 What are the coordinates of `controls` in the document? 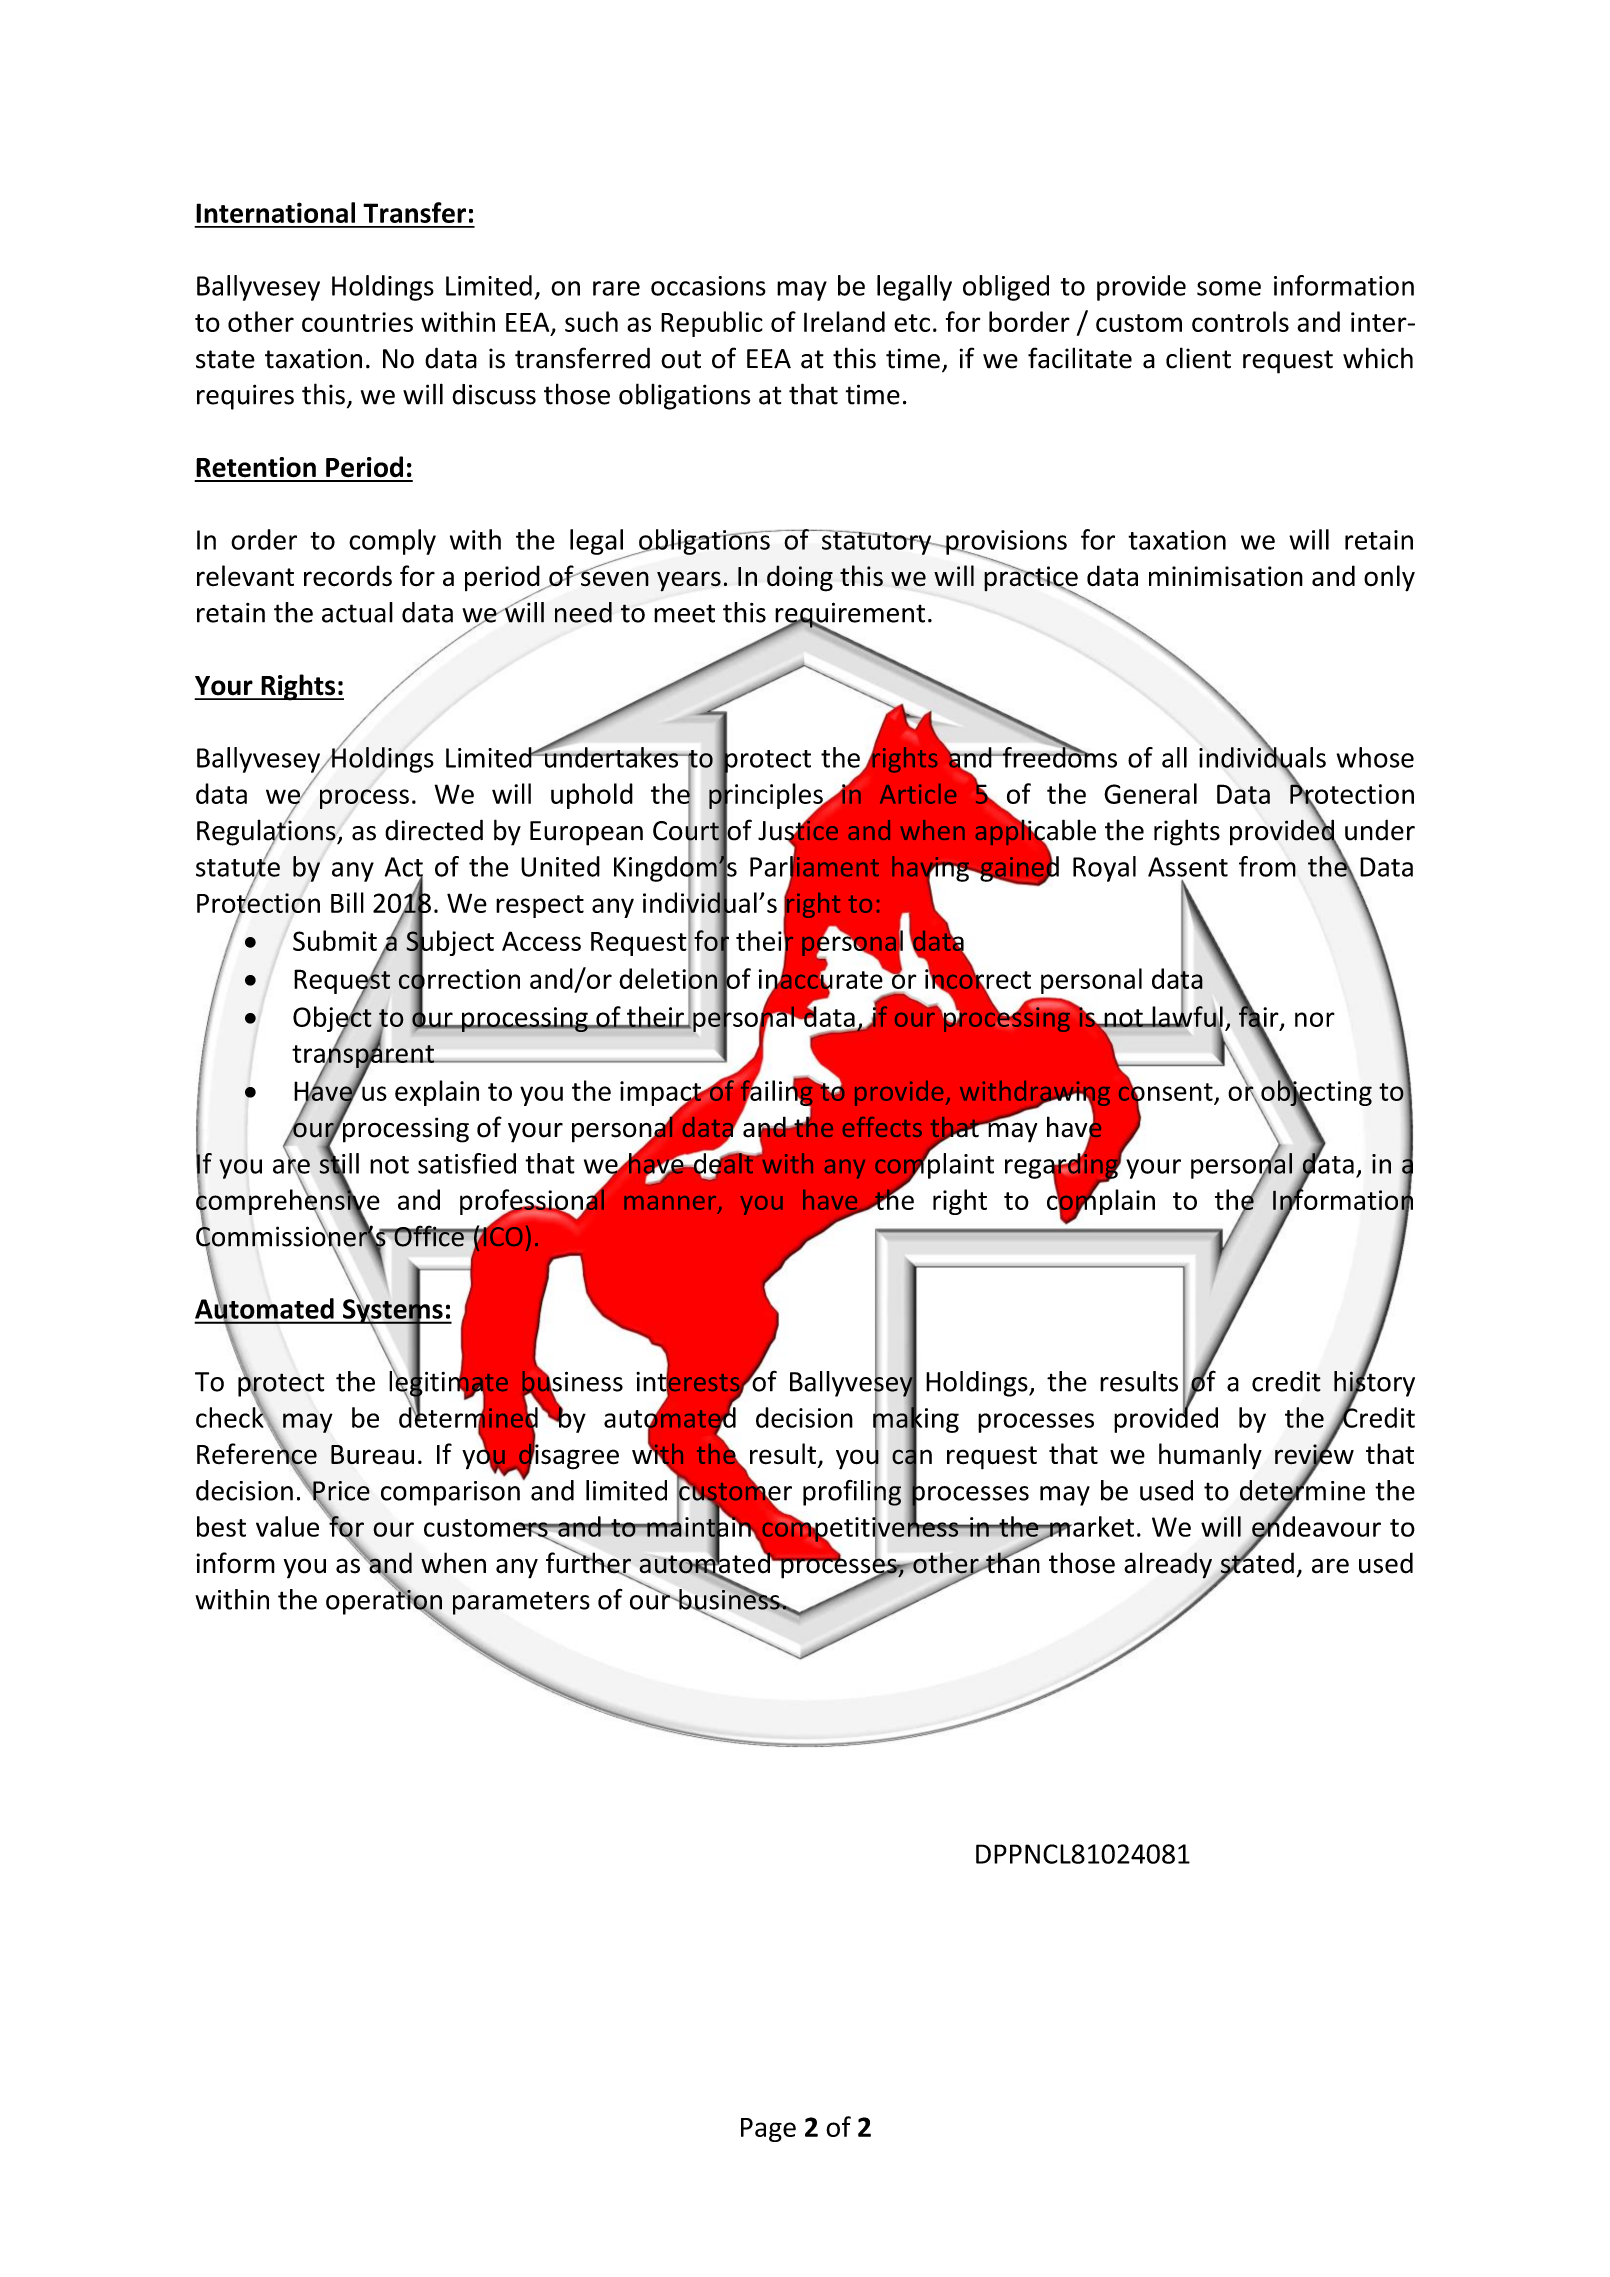 It's located at (1240, 321).
